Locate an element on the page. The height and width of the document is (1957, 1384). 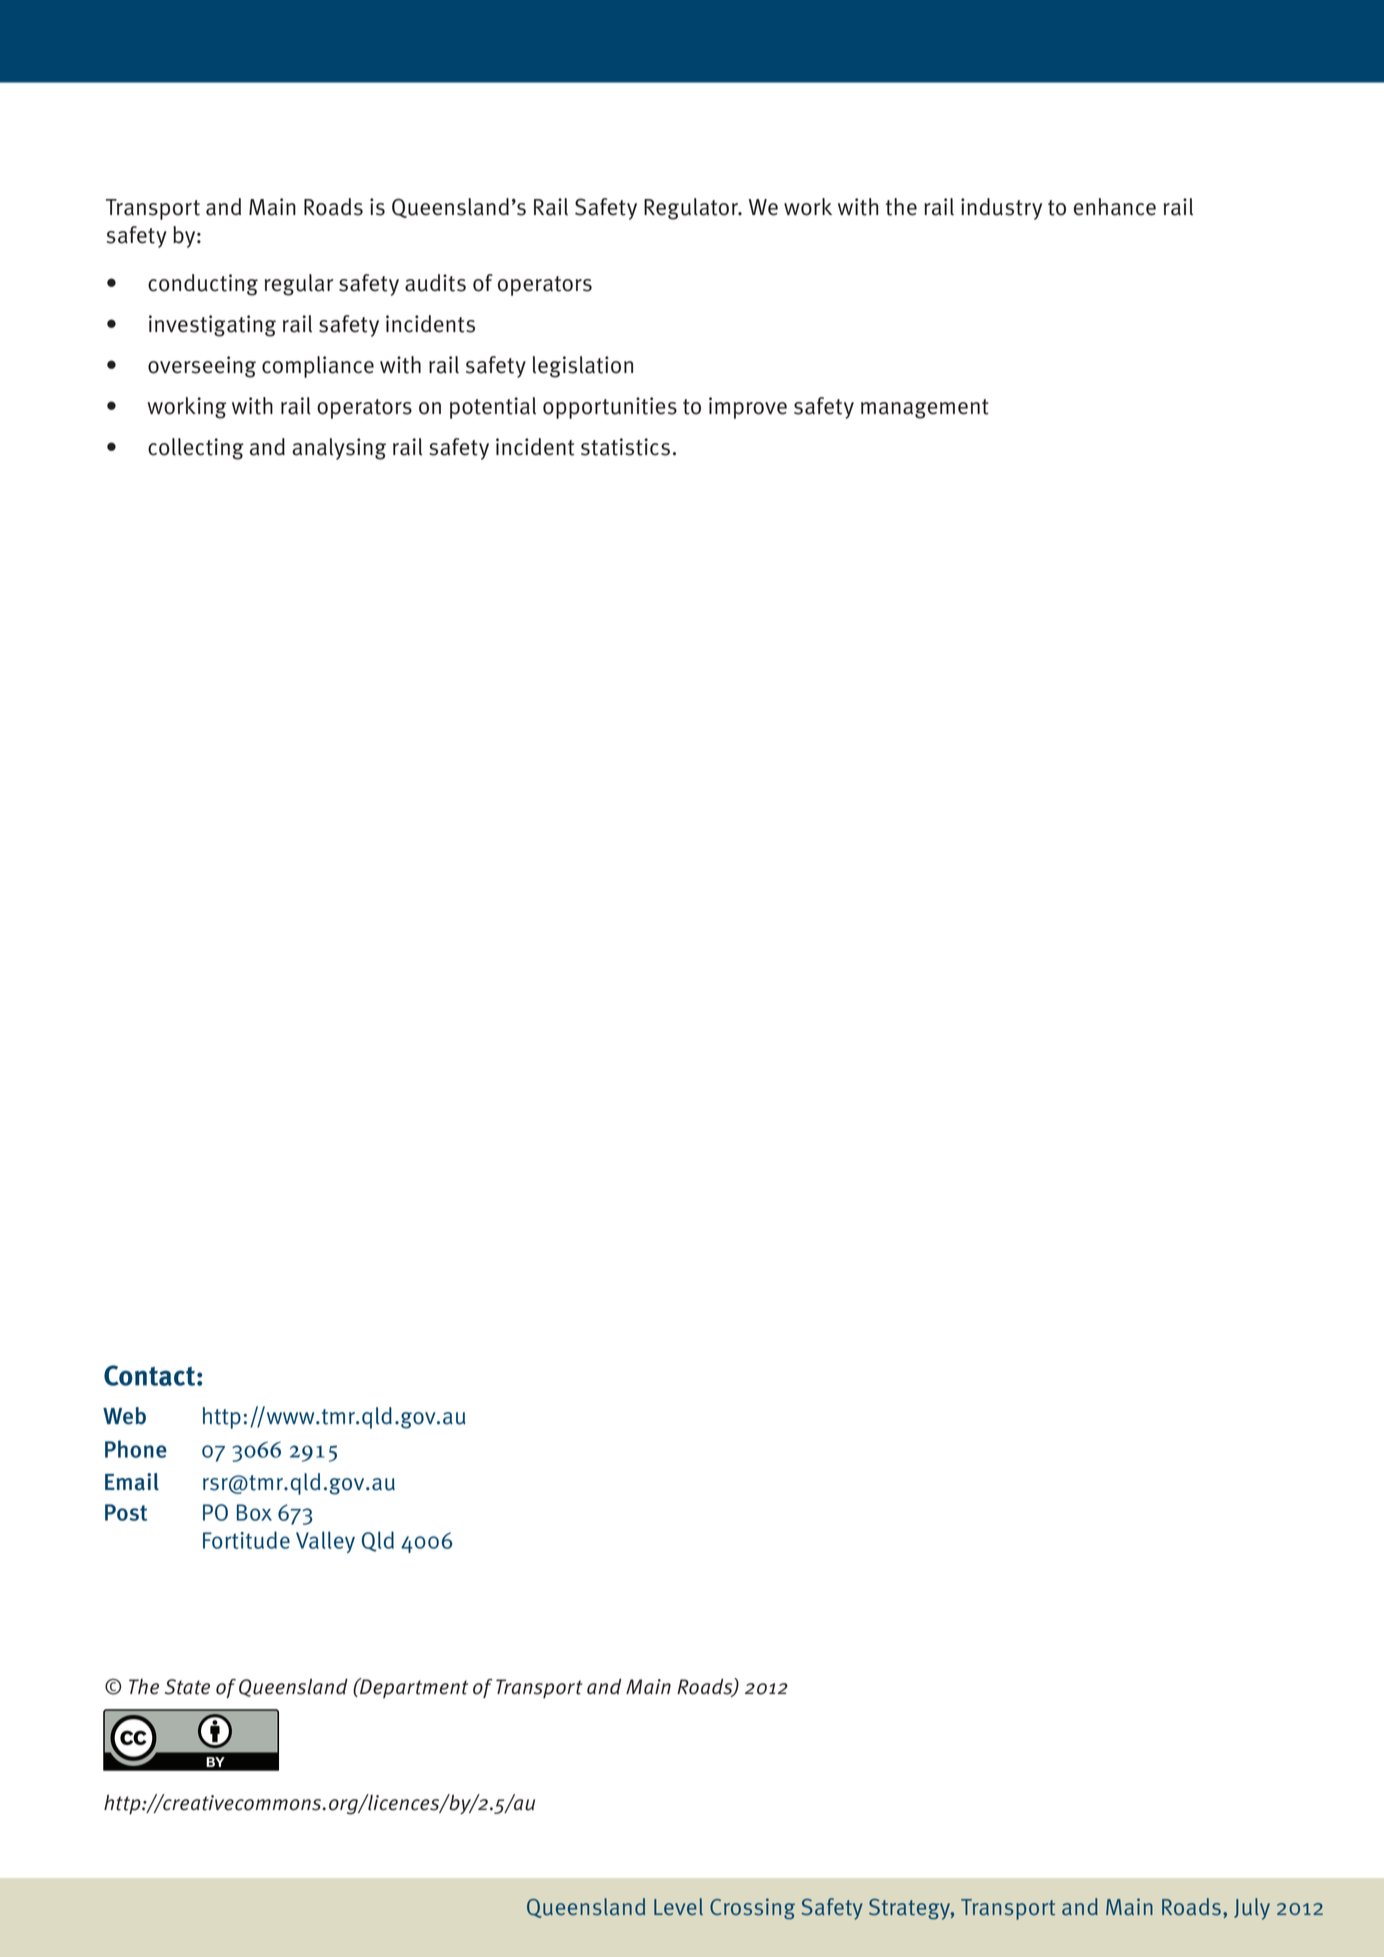
Regulator is located at coordinates (692, 209).
